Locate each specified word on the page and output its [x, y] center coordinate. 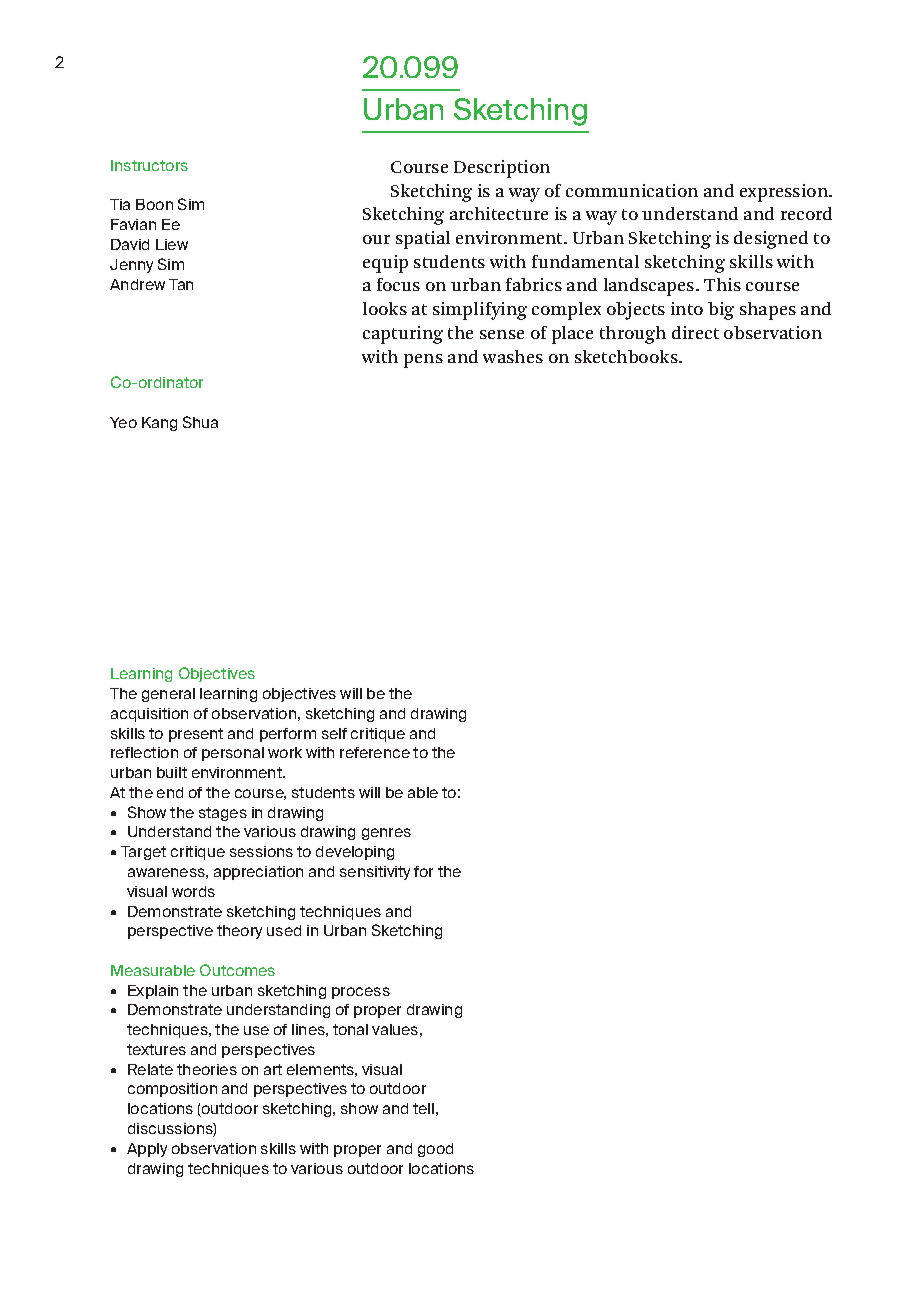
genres [386, 834]
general [168, 695]
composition [172, 1090]
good [435, 1150]
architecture [499, 213]
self [334, 733]
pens [423, 361]
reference [375, 752]
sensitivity [375, 873]
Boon [154, 204]
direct [695, 332]
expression [785, 193]
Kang [159, 424]
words [193, 891]
